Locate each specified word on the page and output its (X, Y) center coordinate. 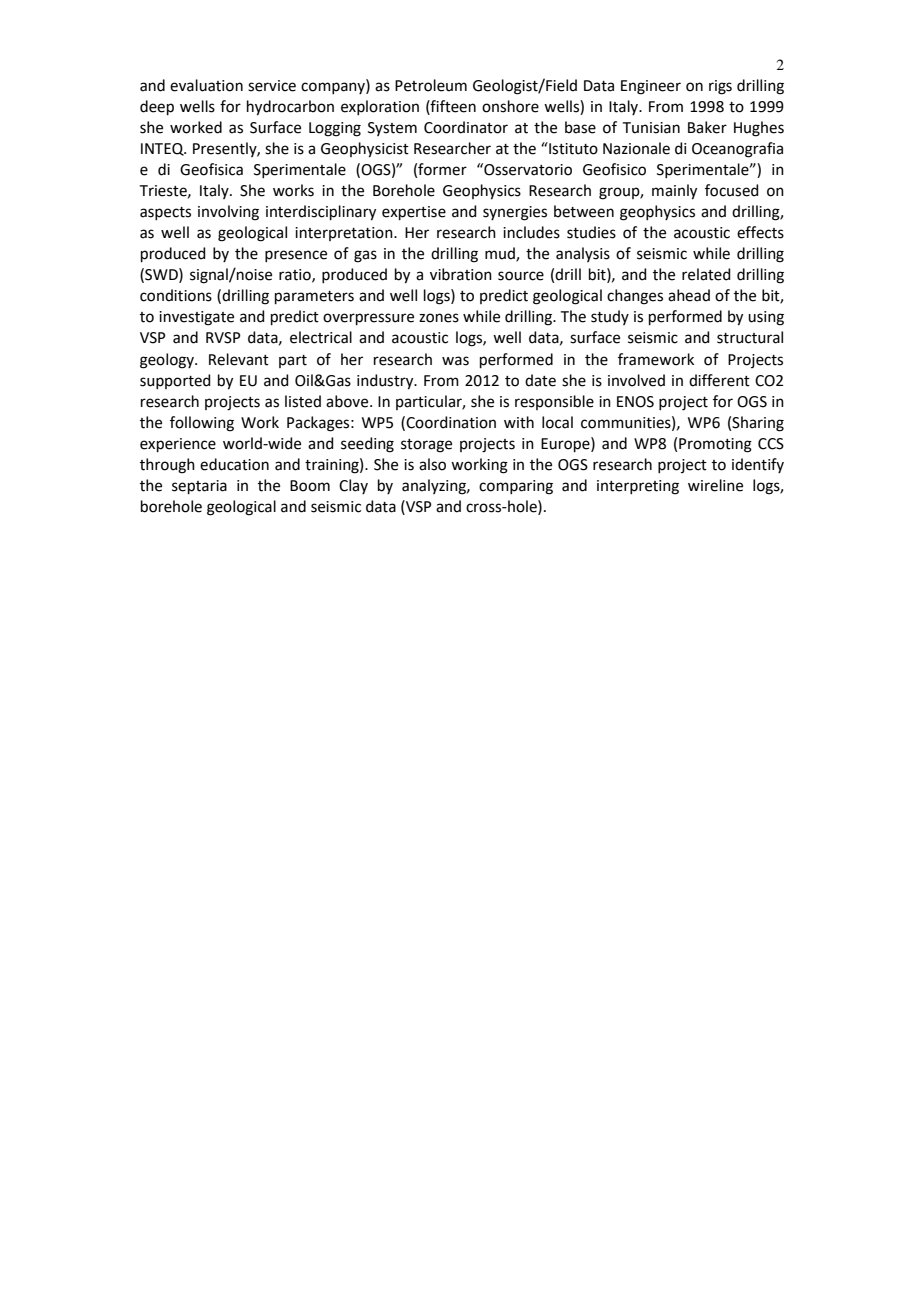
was (455, 361)
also (432, 464)
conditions (176, 295)
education (234, 464)
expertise (414, 213)
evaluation (206, 85)
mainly (674, 192)
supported (175, 381)
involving (228, 213)
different (719, 380)
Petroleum (431, 85)
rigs (720, 87)
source (521, 276)
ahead (689, 295)
